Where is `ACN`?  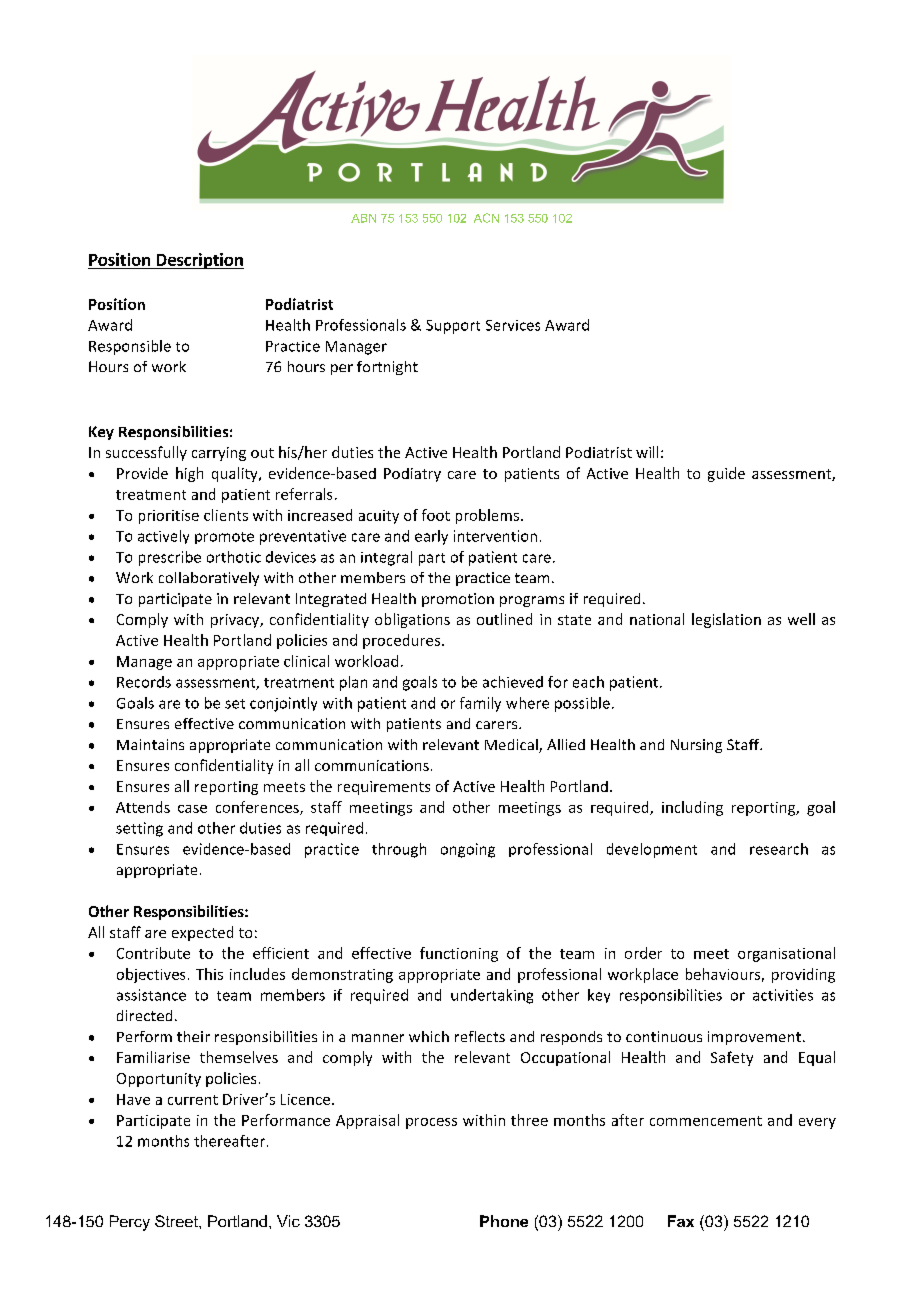 ACN is located at coordinates (486, 218).
